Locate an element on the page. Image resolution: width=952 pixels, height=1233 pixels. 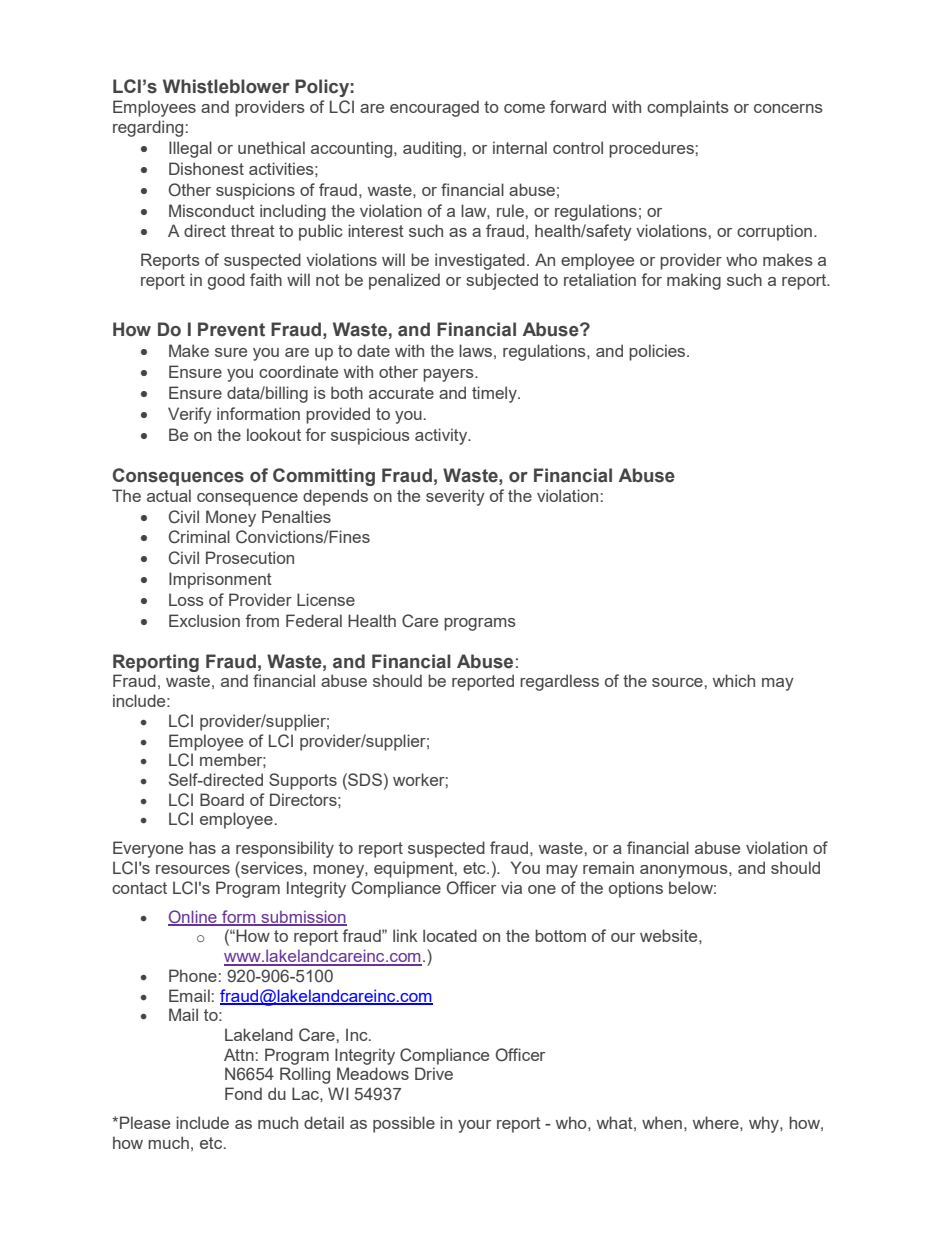
severity is located at coordinates (455, 497).
